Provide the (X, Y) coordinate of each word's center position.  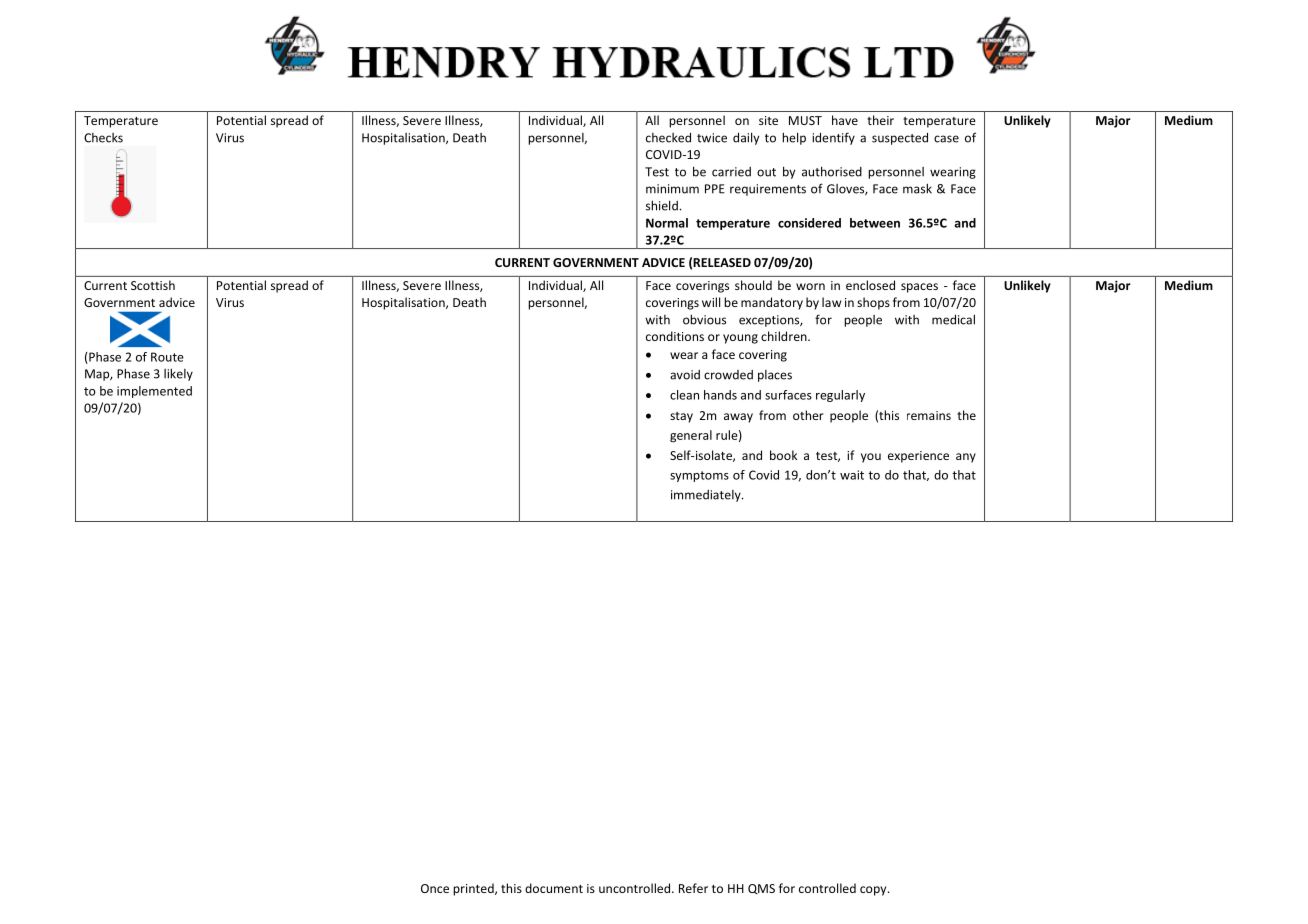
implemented (154, 392)
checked (668, 137)
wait (852, 475)
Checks (103, 138)
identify (833, 138)
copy (874, 891)
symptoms (699, 476)
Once (435, 888)
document (554, 888)
